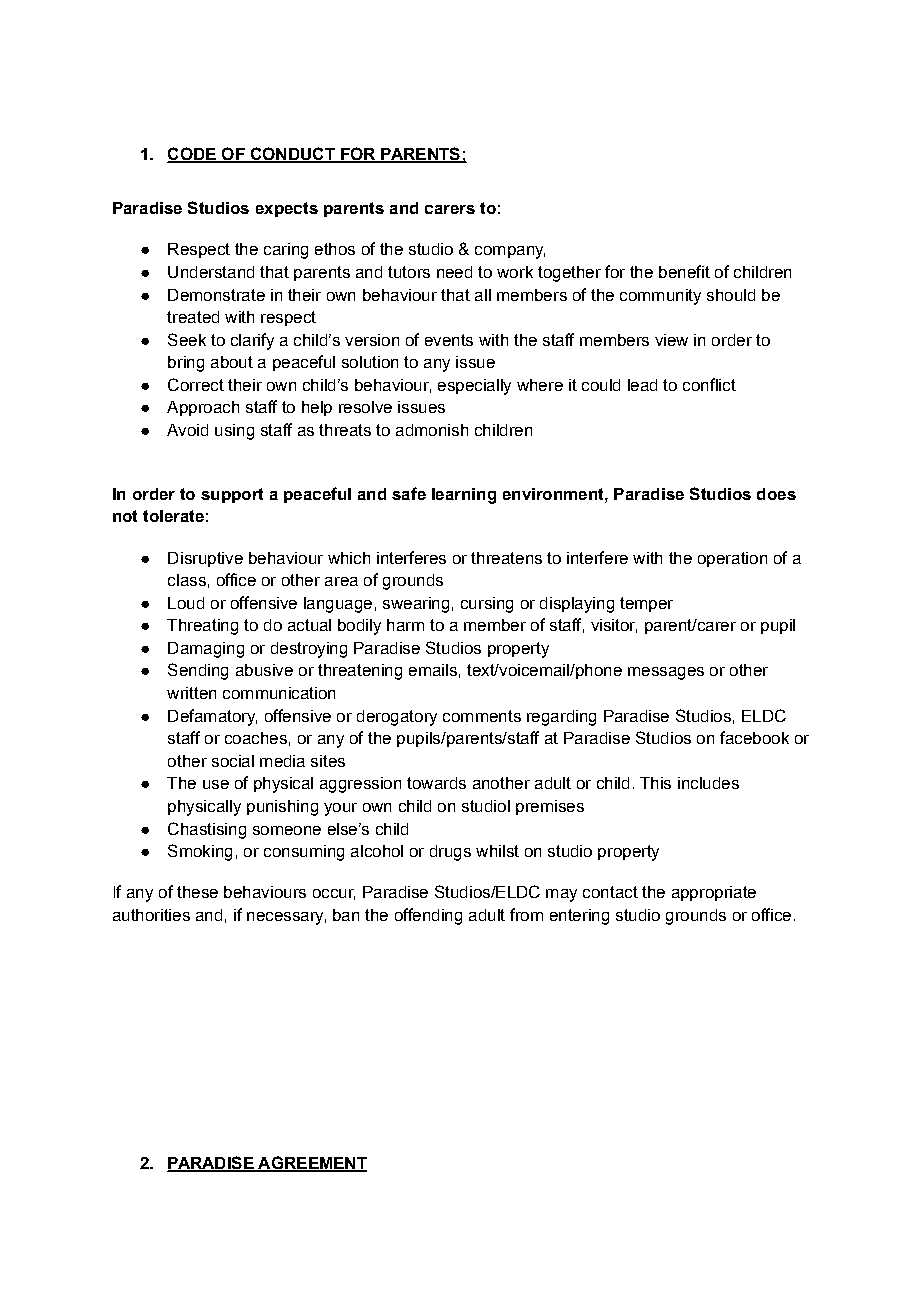 This screenshot has height=1307, width=924. What do you see at coordinates (428, 916) in the screenshot?
I see `offending` at bounding box center [428, 916].
